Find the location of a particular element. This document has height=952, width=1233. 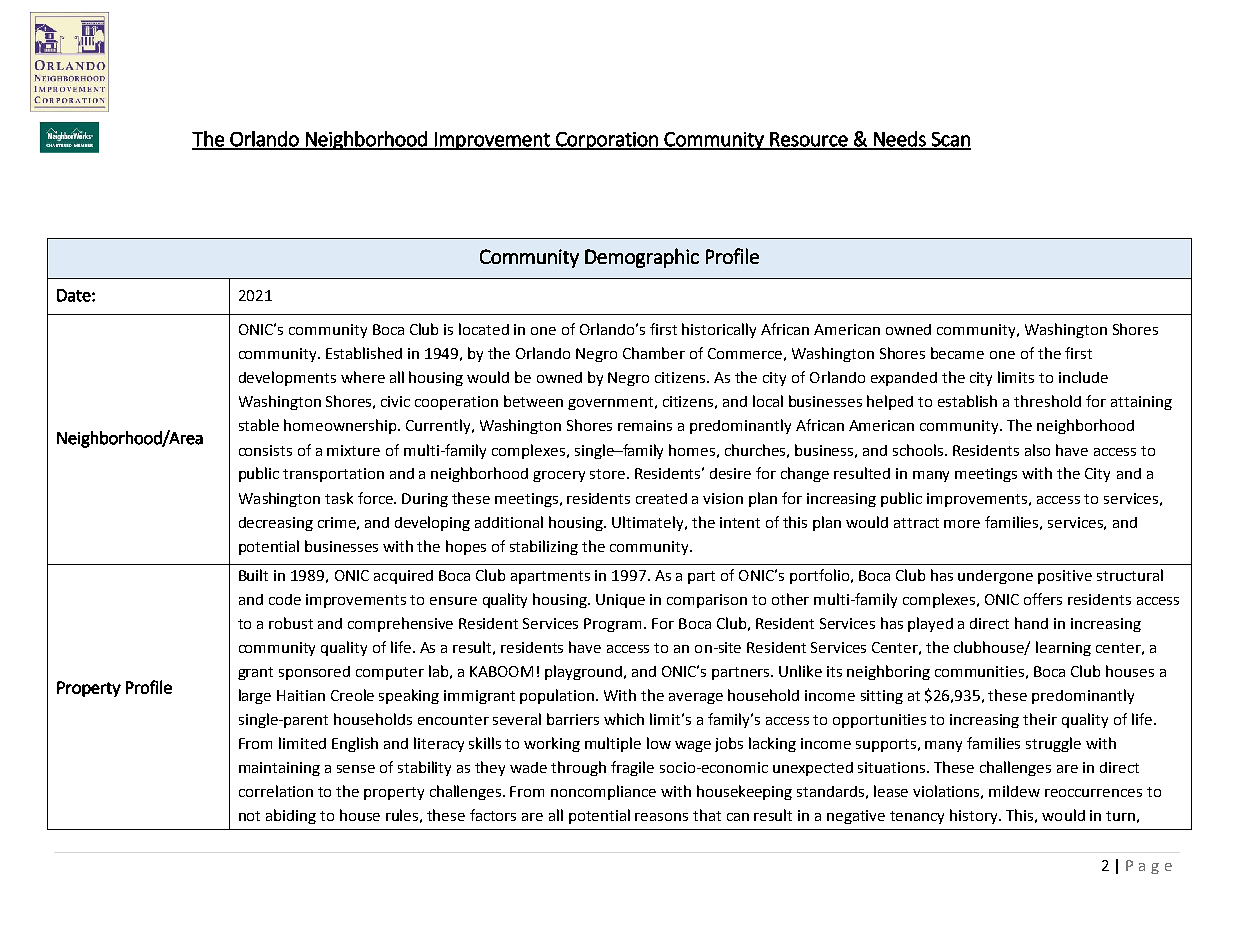

Corporation is located at coordinates (607, 141).
